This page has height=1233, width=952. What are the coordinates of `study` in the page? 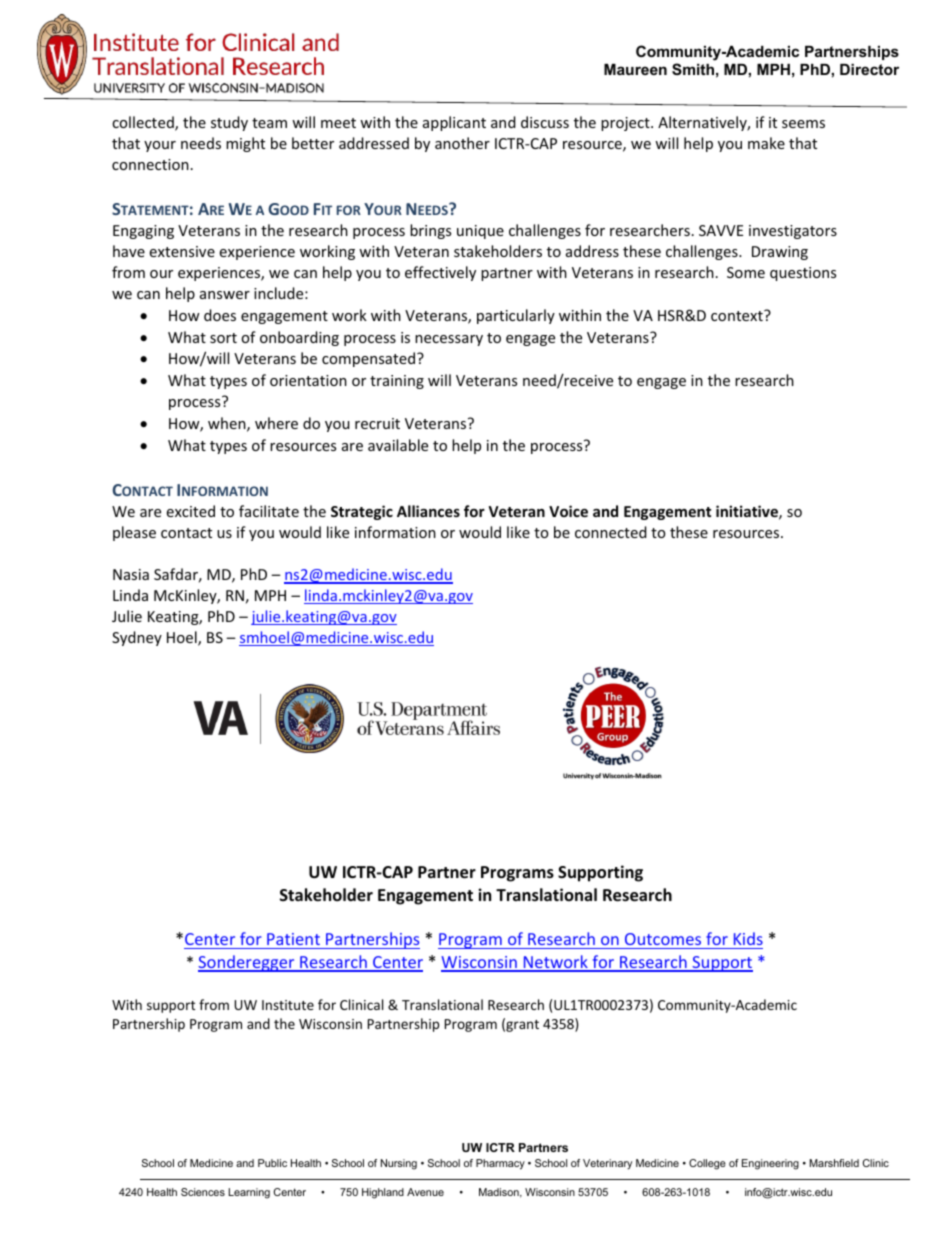 It's located at (229, 123).
